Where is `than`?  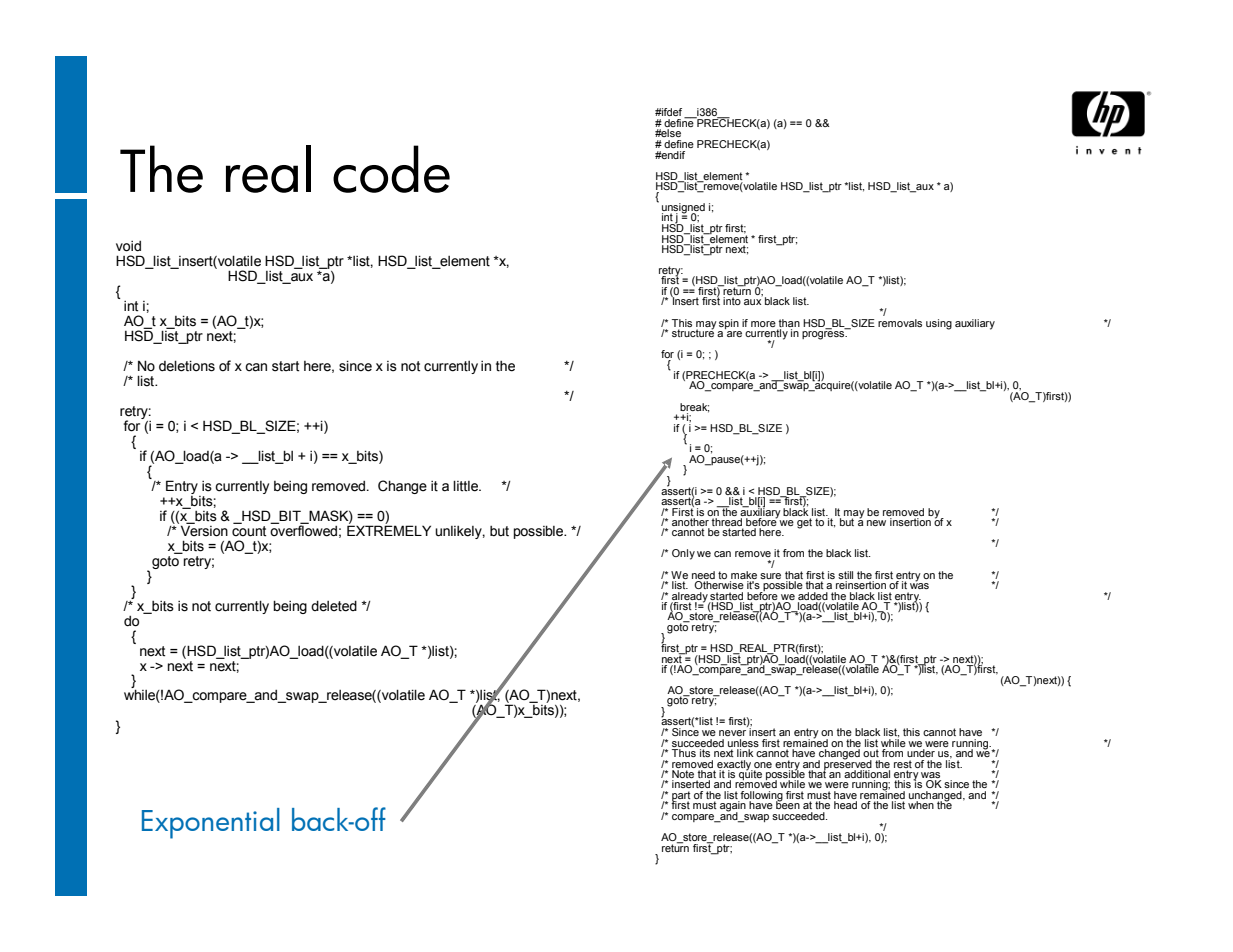 than is located at coordinates (789, 323).
